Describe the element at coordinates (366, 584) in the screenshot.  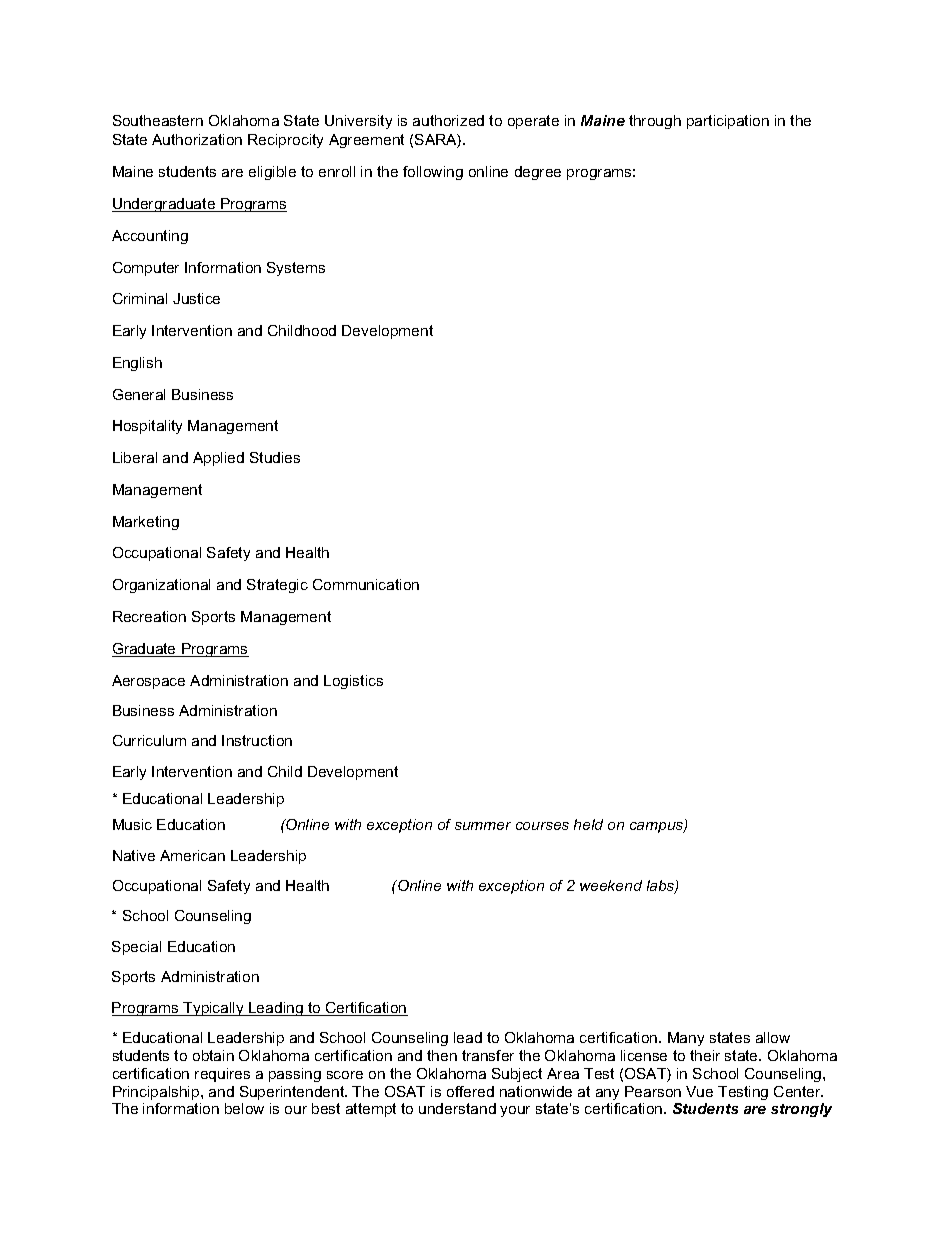
I see `Communication` at that location.
